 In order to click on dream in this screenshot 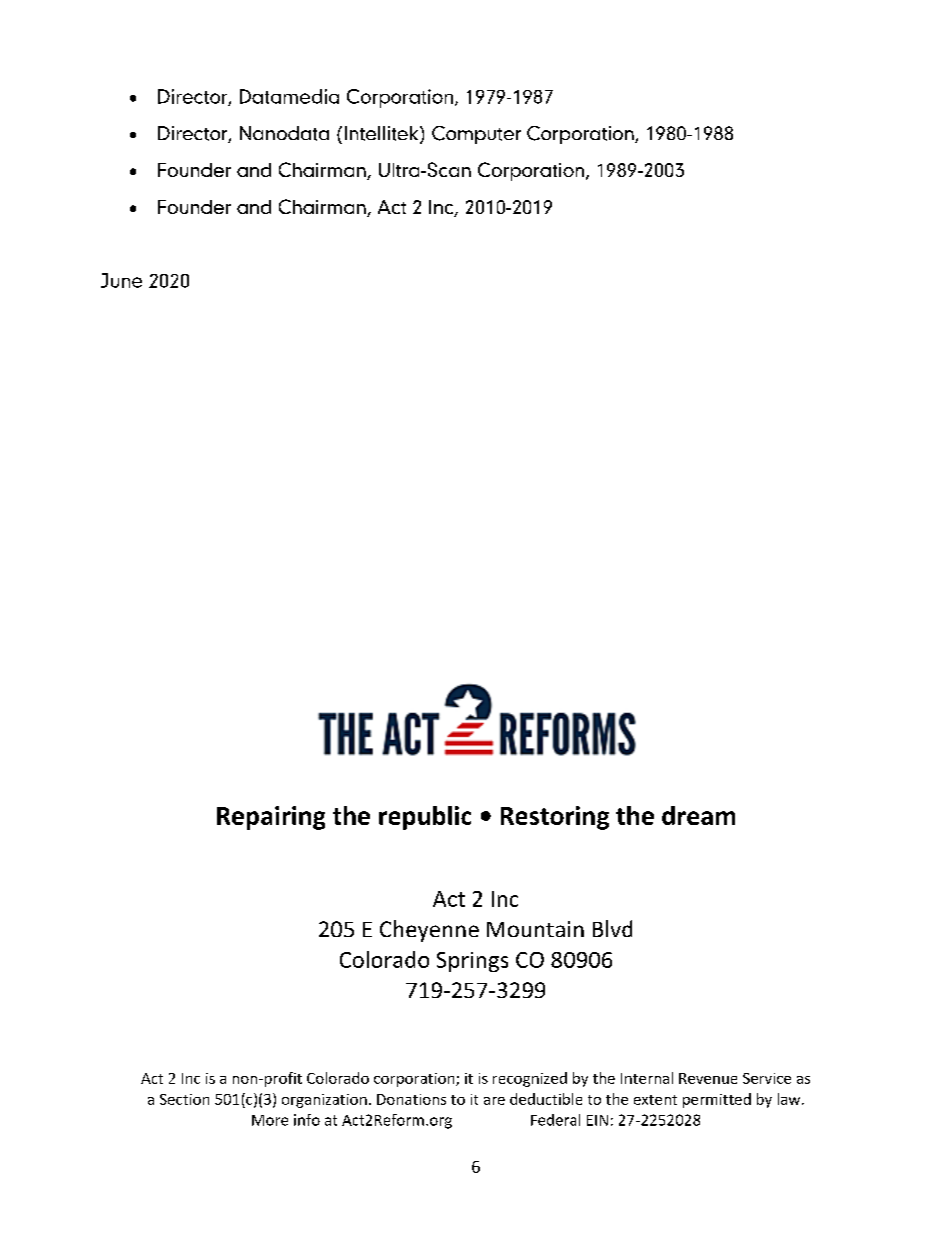, I will do `click(698, 815)`.
